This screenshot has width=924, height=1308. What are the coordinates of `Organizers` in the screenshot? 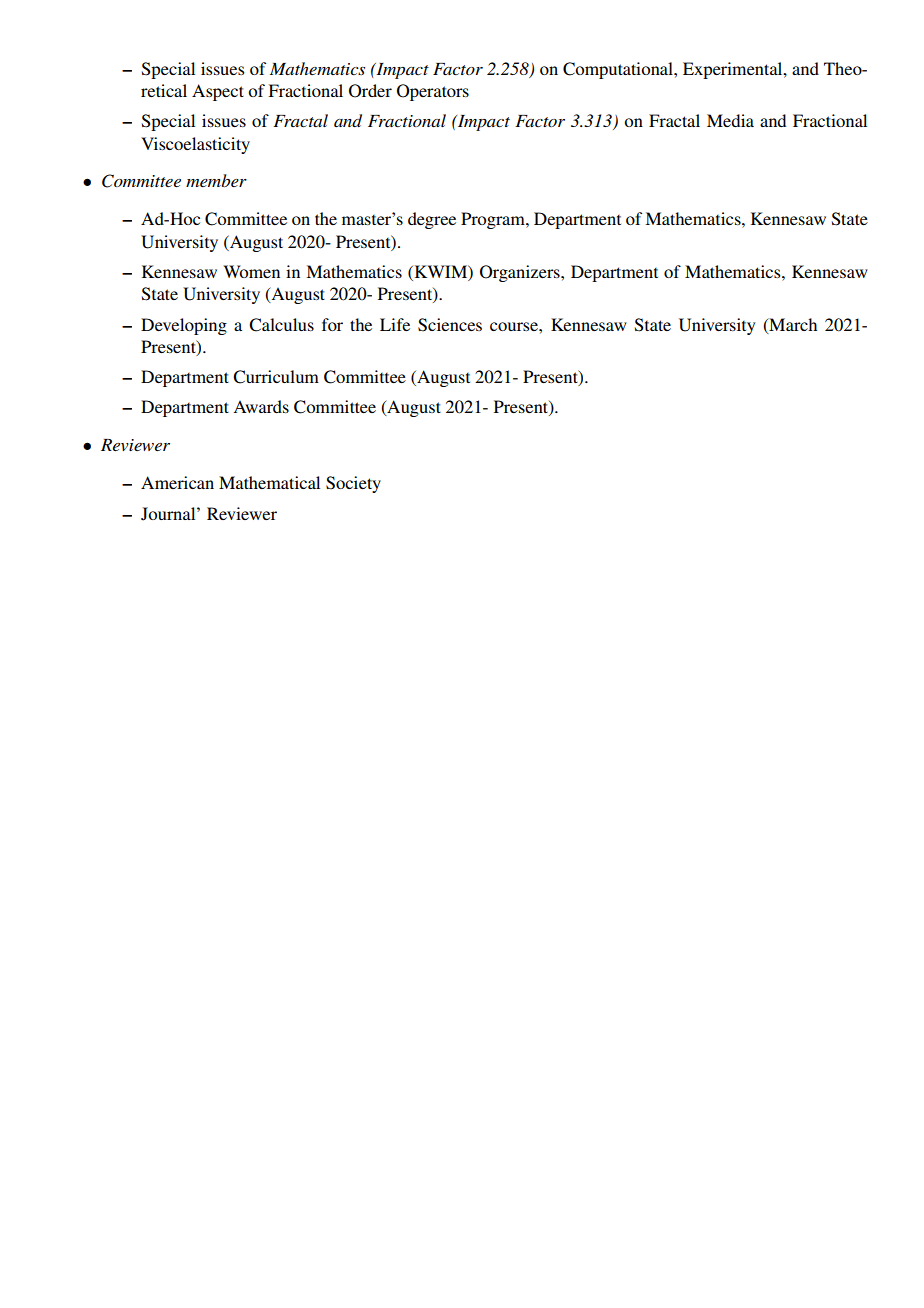 It's located at (521, 273).
